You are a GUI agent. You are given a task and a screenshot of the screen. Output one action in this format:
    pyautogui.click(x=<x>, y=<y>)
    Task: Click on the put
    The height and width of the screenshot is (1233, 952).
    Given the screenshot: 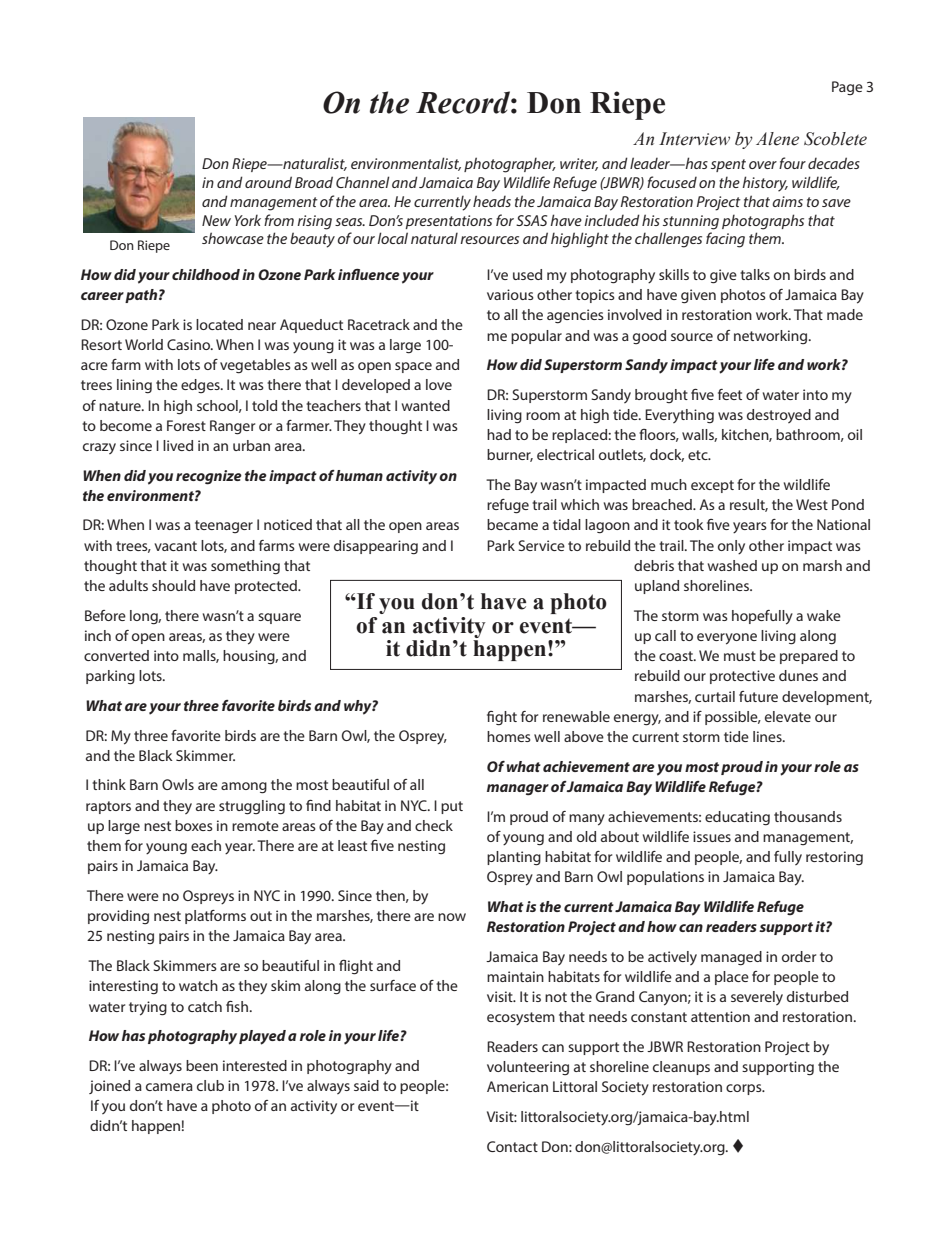 What is the action you would take?
    pyautogui.click(x=452, y=807)
